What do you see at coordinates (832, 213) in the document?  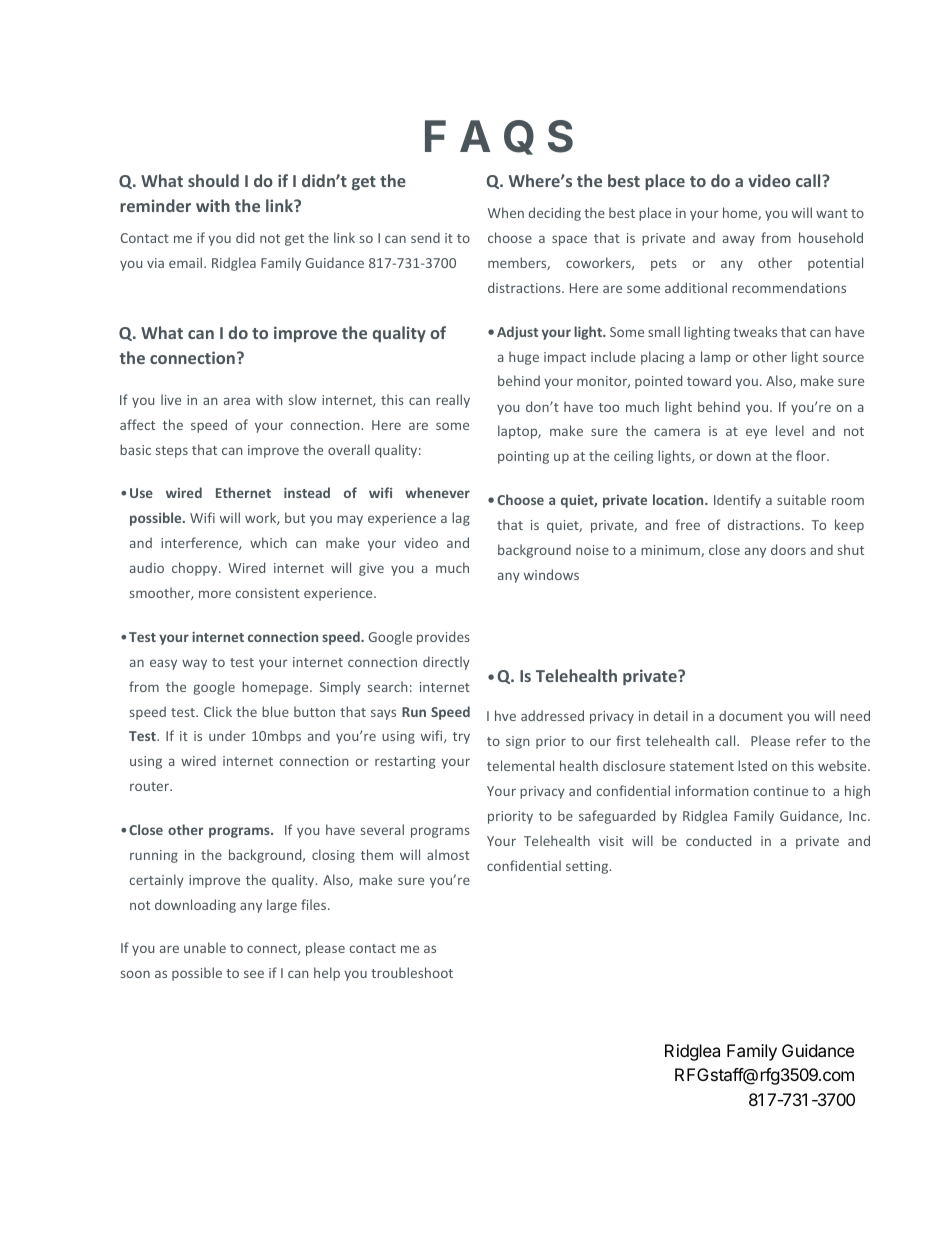 I see `want` at bounding box center [832, 213].
